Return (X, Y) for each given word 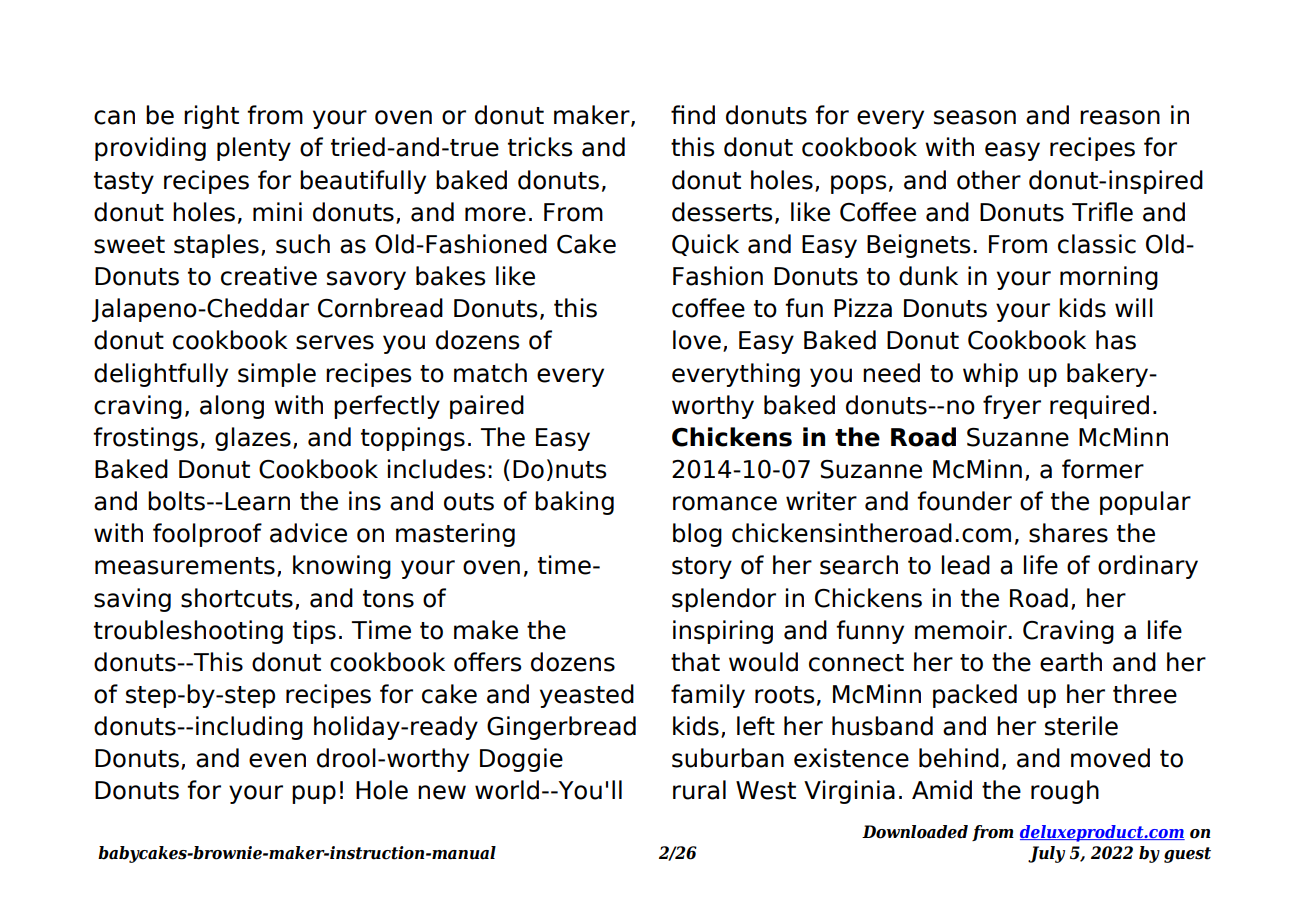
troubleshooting (188, 632)
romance (725, 503)
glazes (253, 439)
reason (1120, 117)
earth (1071, 662)
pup (314, 794)
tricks (540, 147)
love (697, 340)
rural (699, 790)
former (1103, 469)
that (695, 662)
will (1134, 307)
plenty (254, 149)
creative (269, 276)
